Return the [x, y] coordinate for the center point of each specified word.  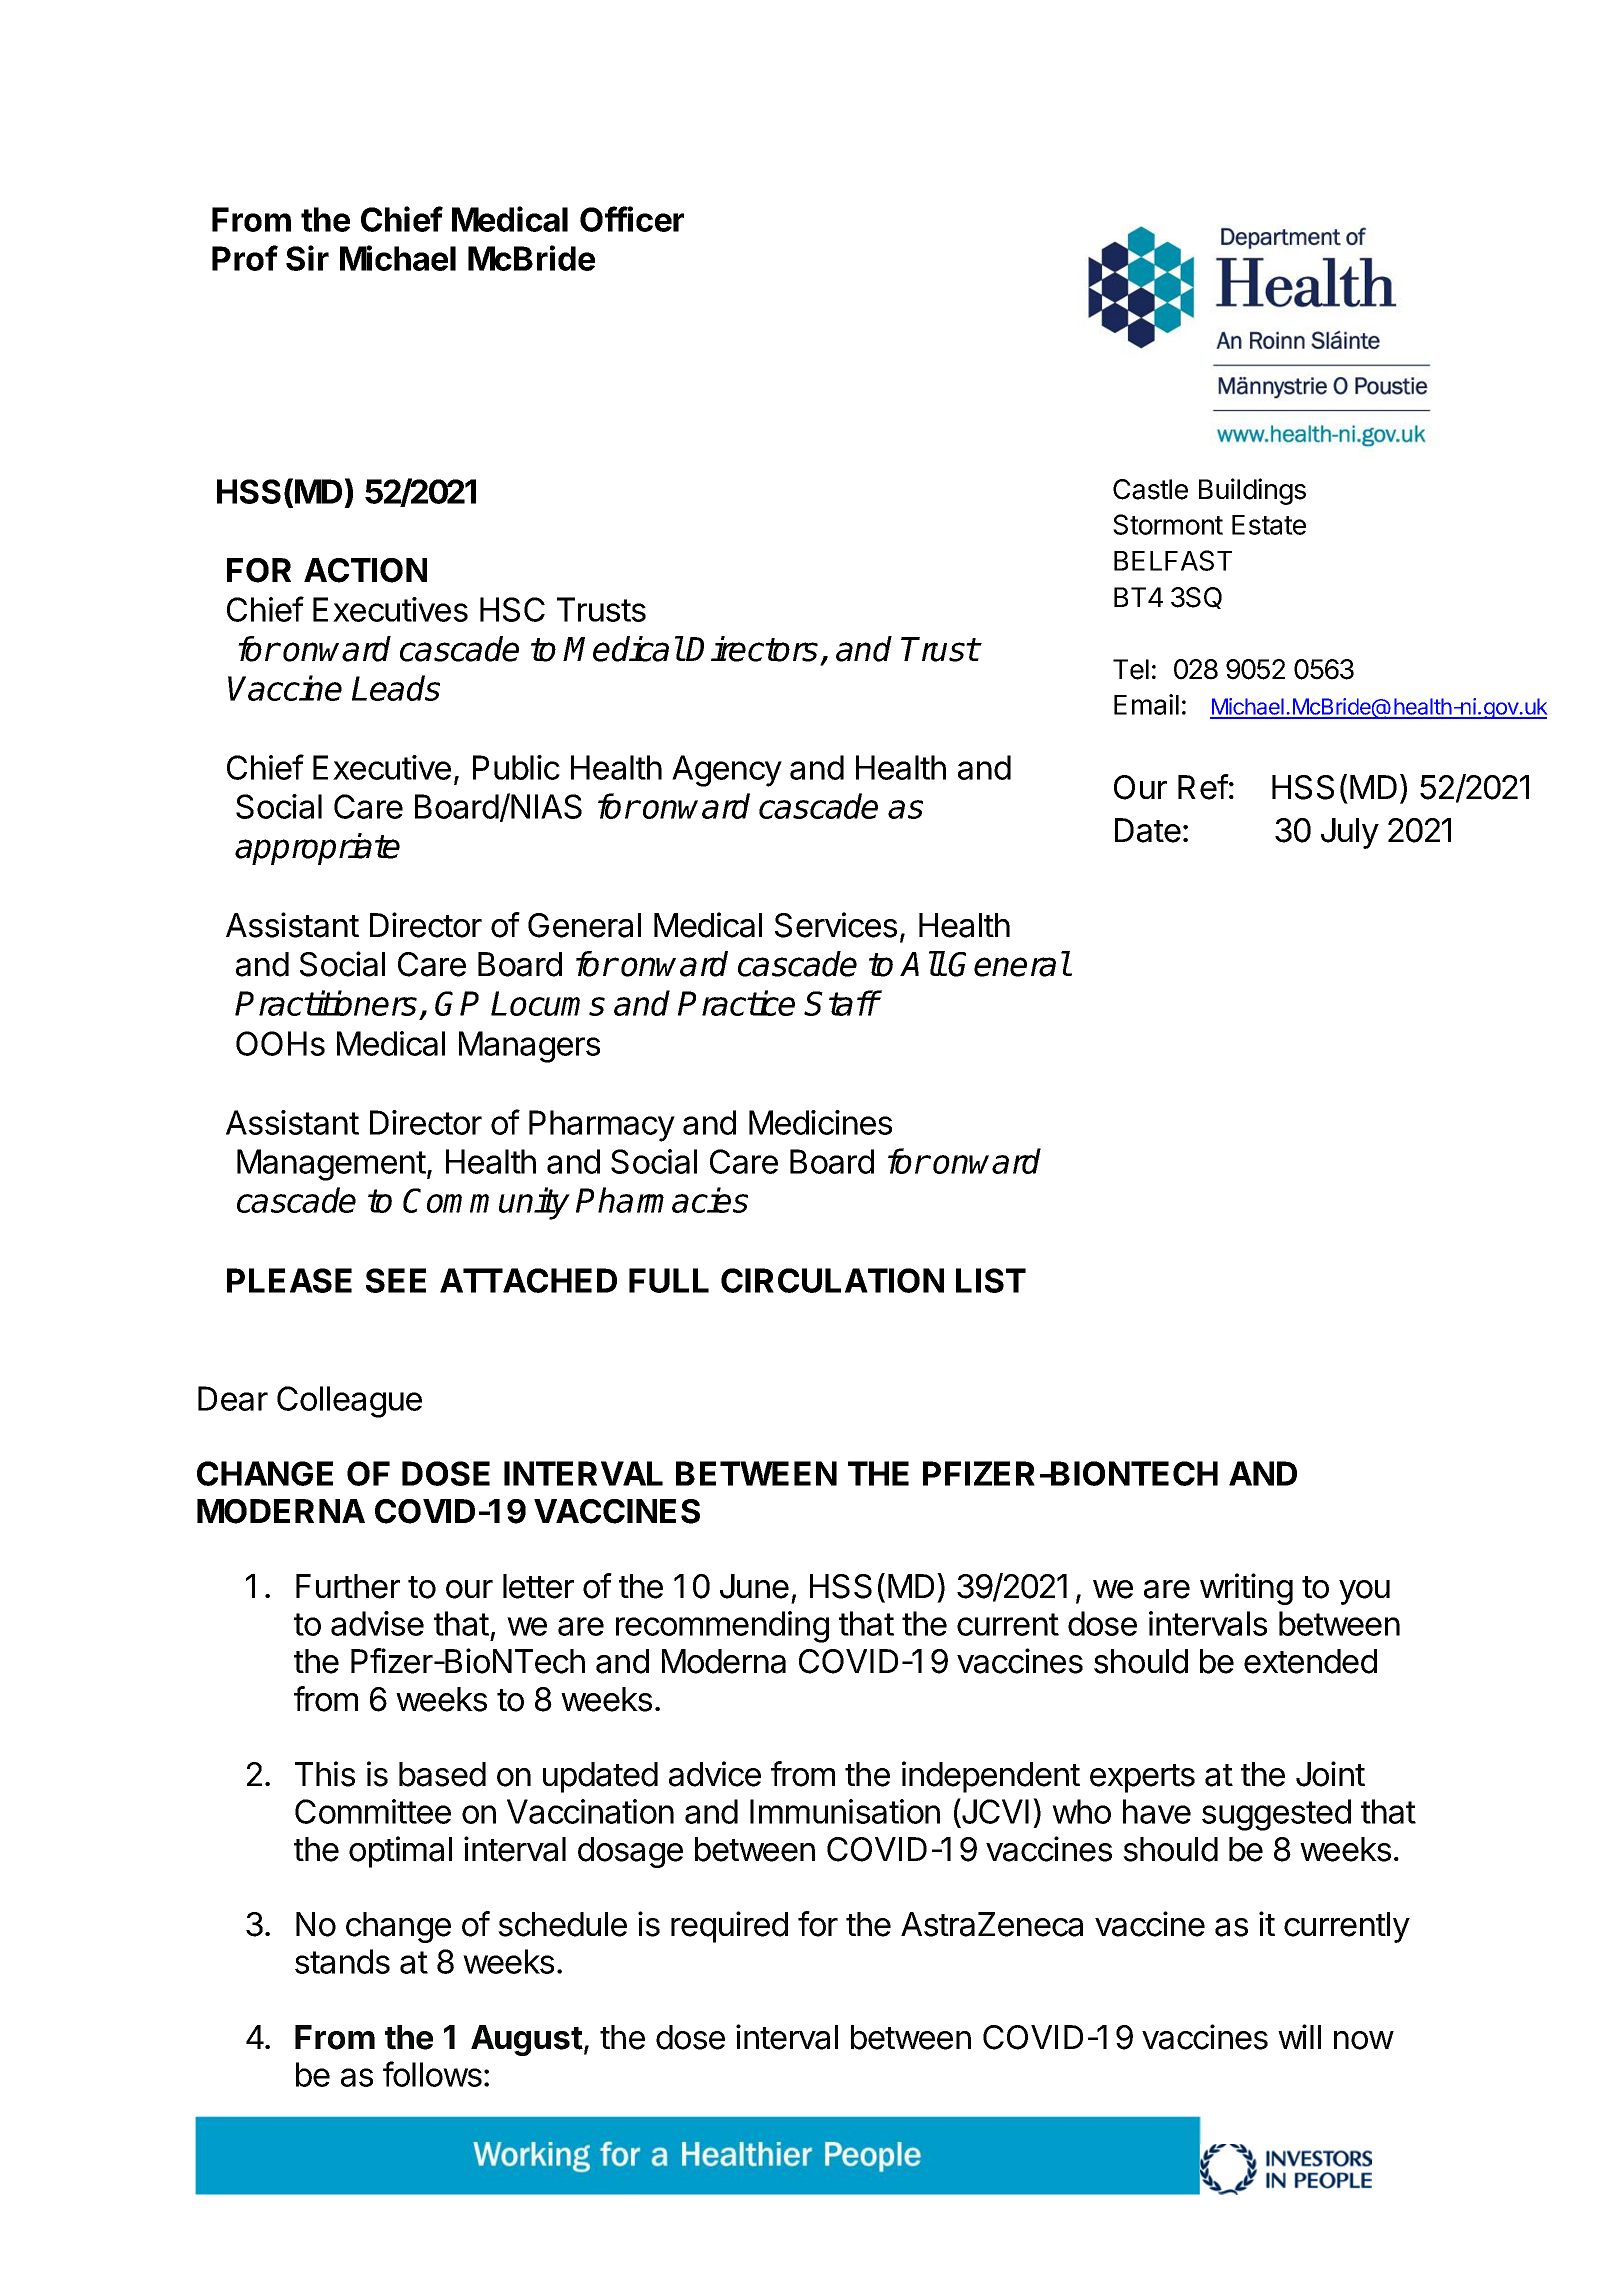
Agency [727, 771]
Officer [632, 219]
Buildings [1252, 491]
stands [342, 1961]
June [754, 1586]
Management [331, 1165]
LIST [991, 1280]
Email [1146, 704]
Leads [396, 688]
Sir [307, 258]
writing [1246, 1589]
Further [348, 1586]
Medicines [820, 1122]
